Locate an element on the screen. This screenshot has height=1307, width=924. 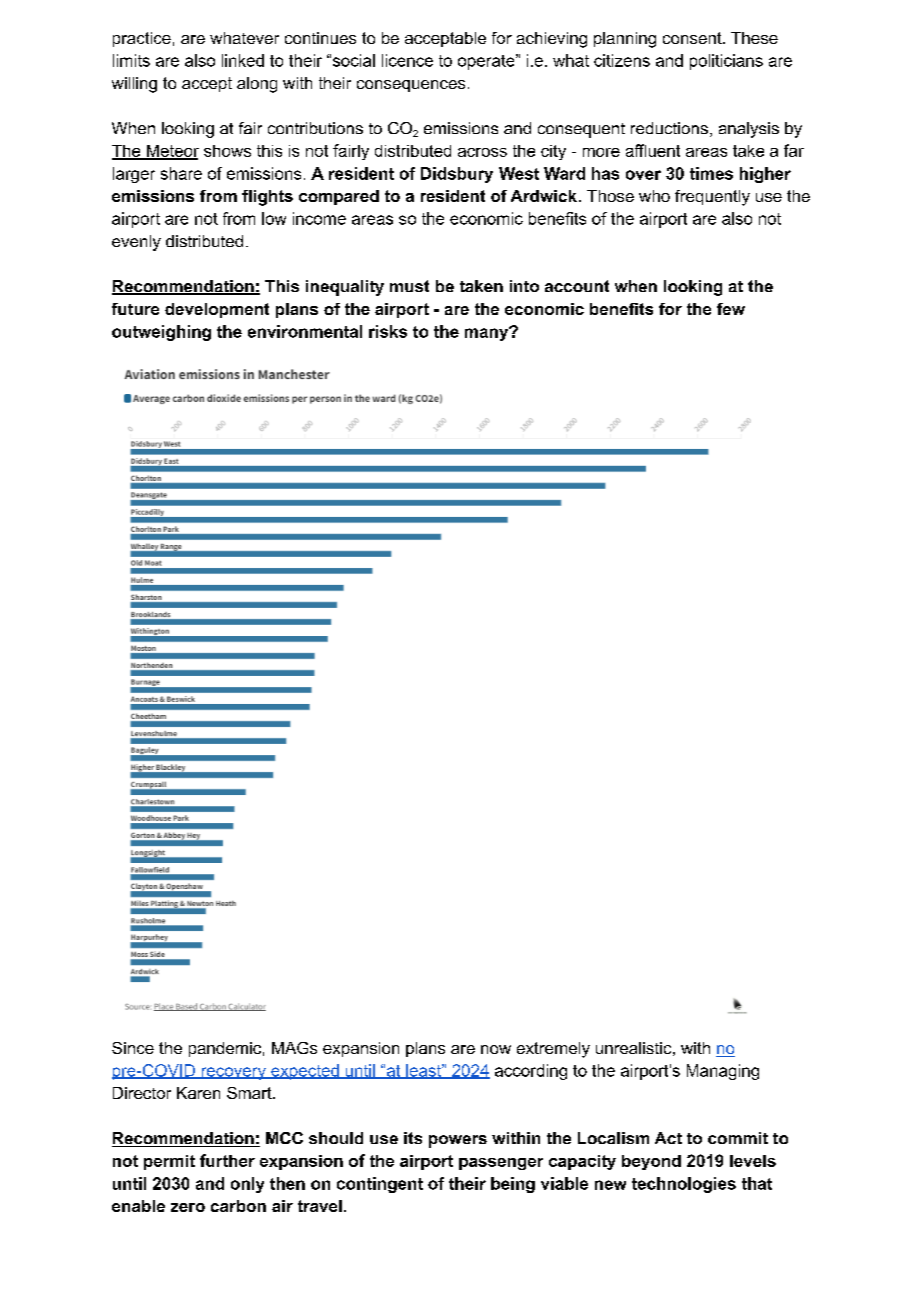
environmental is located at coordinates (305, 331).
